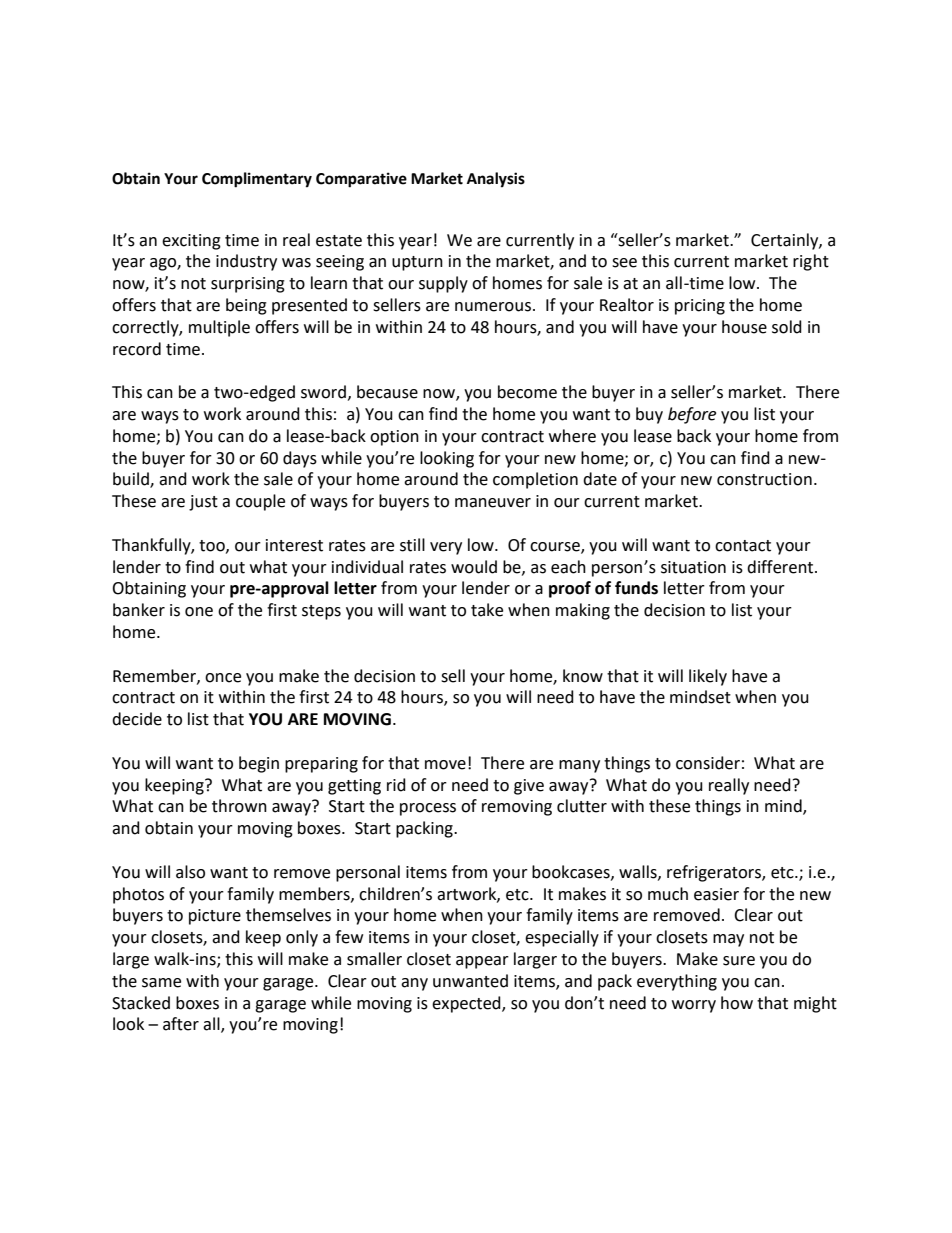 The width and height of the document is (952, 1233). I want to click on after, so click(181, 1024).
